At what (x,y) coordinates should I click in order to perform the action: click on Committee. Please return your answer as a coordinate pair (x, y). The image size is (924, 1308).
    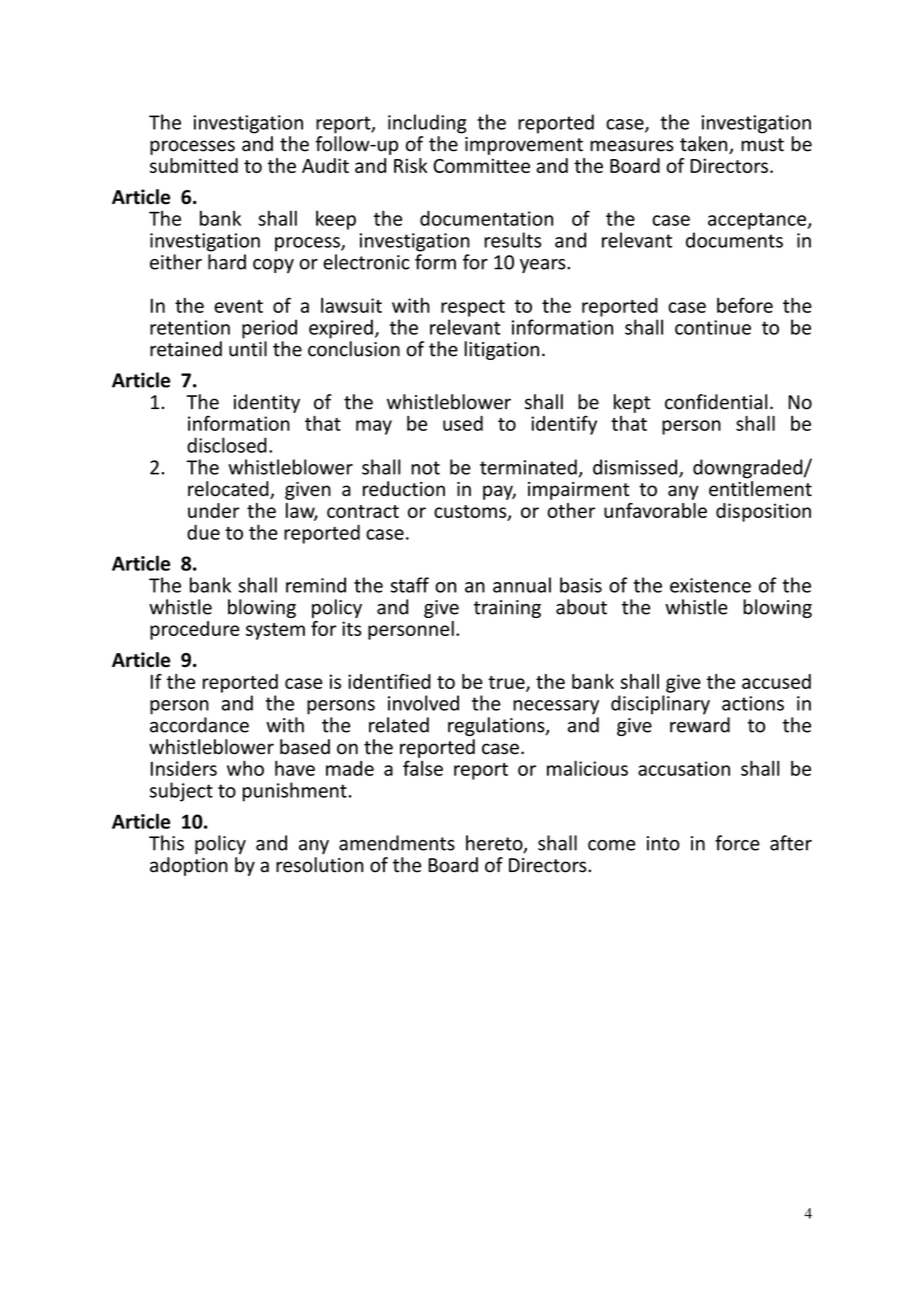
    Looking at the image, I should click on (481, 165).
